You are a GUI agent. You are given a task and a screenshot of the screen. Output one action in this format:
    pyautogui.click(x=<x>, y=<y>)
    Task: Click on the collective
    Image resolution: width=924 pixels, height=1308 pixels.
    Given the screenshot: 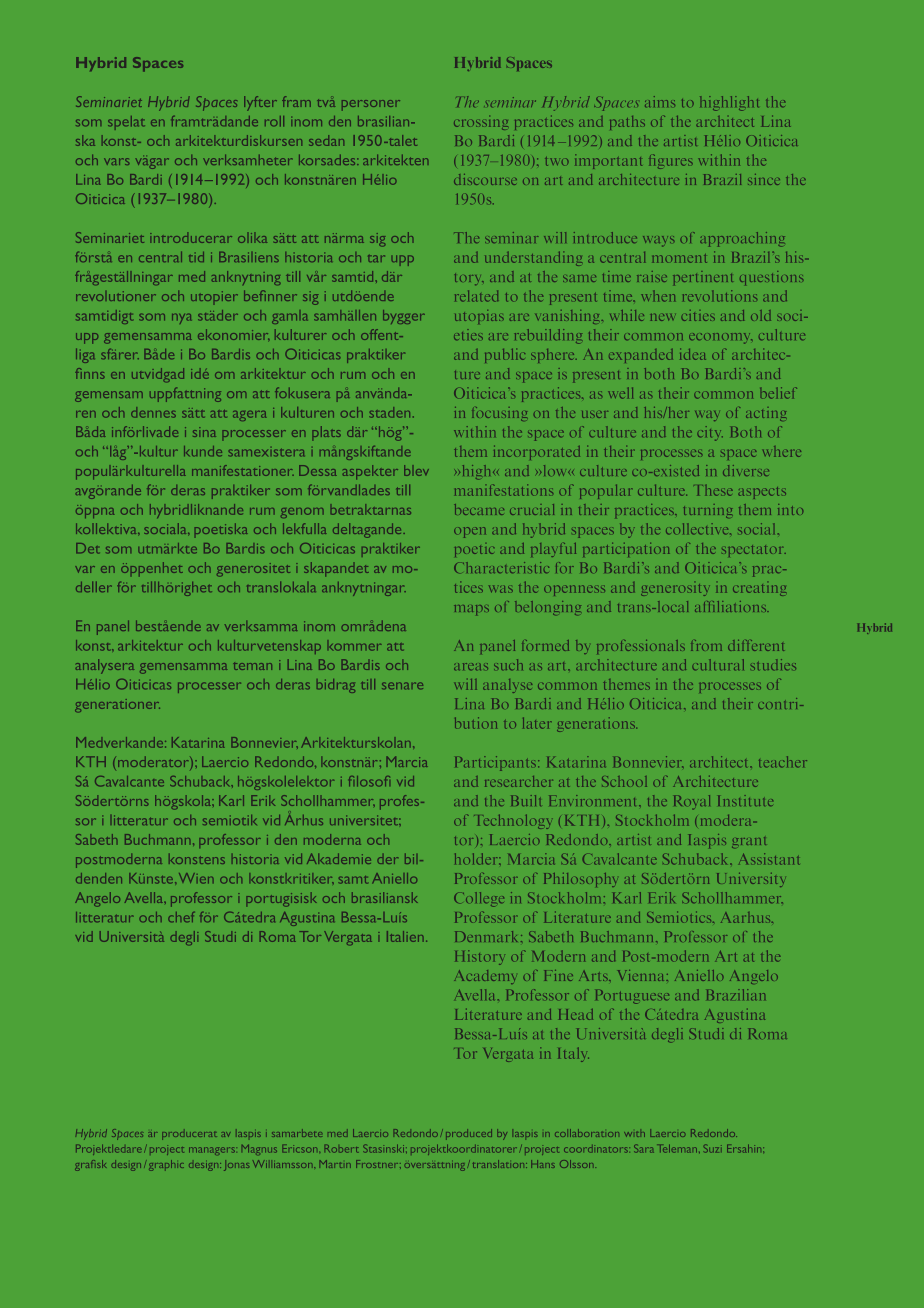 What is the action you would take?
    pyautogui.click(x=698, y=529)
